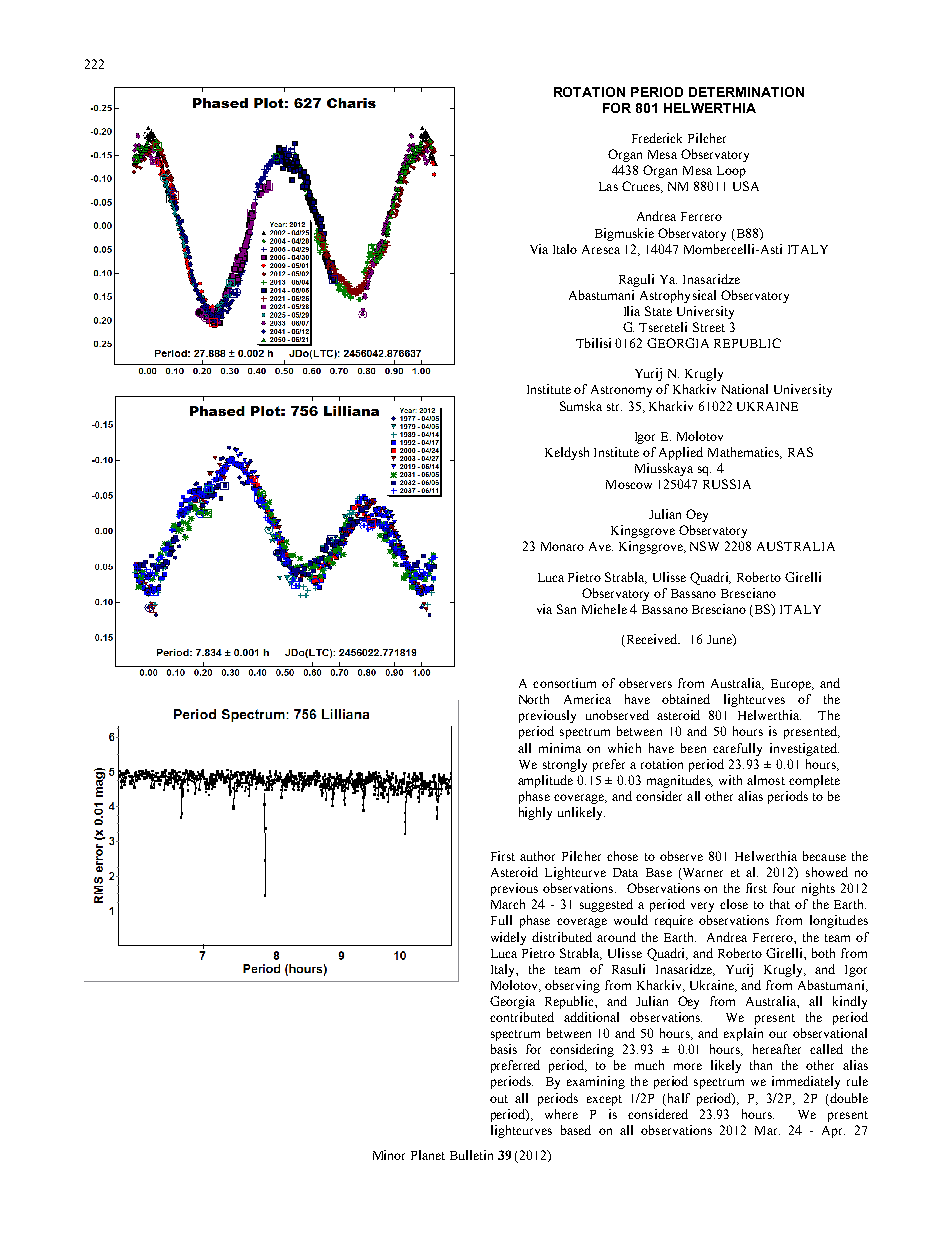 Image resolution: width=952 pixels, height=1233 pixels. Describe the element at coordinates (745, 389) in the document. I see `National` at that location.
